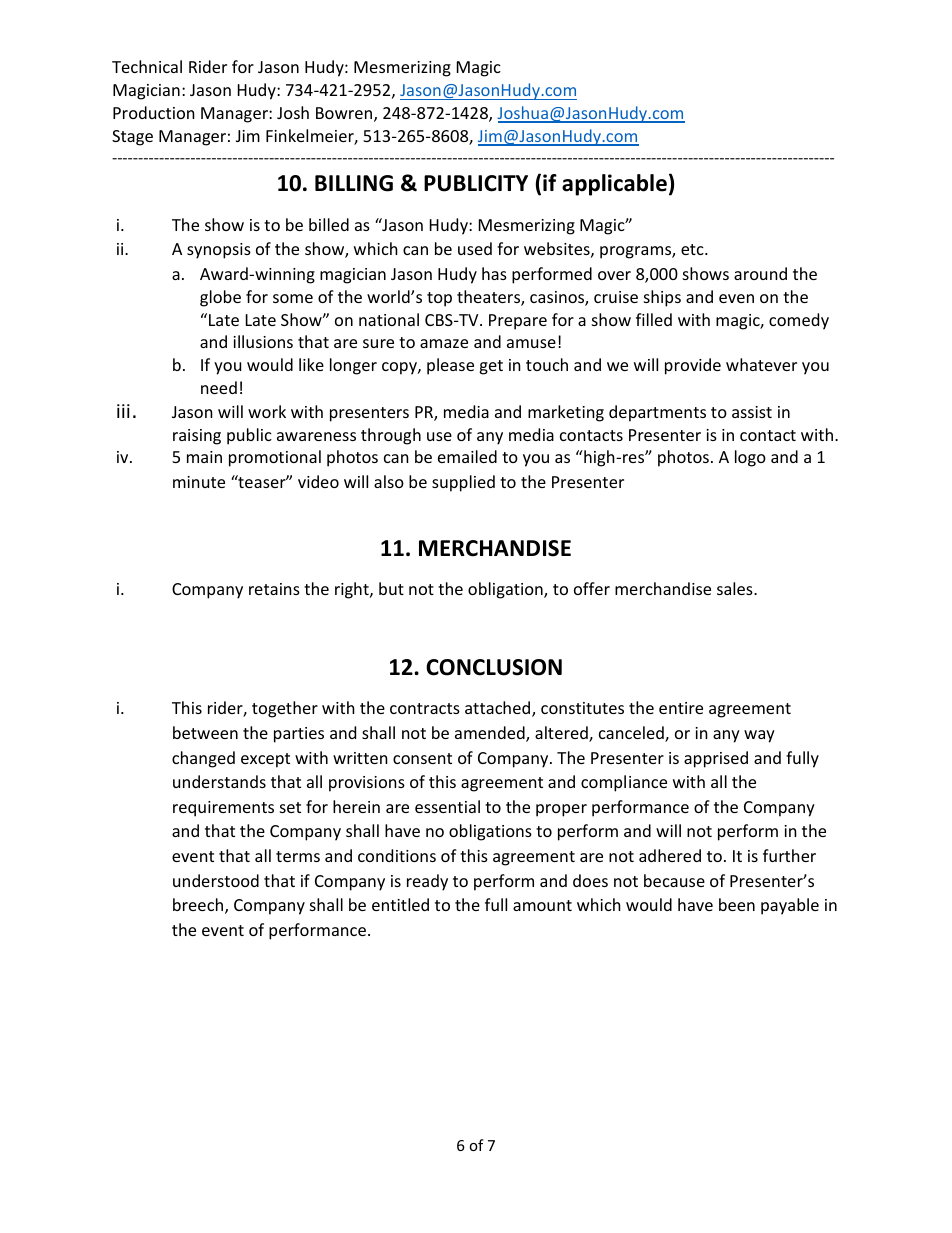 This screenshot has height=1233, width=952. Describe the element at coordinates (216, 880) in the screenshot. I see `understood` at that location.
